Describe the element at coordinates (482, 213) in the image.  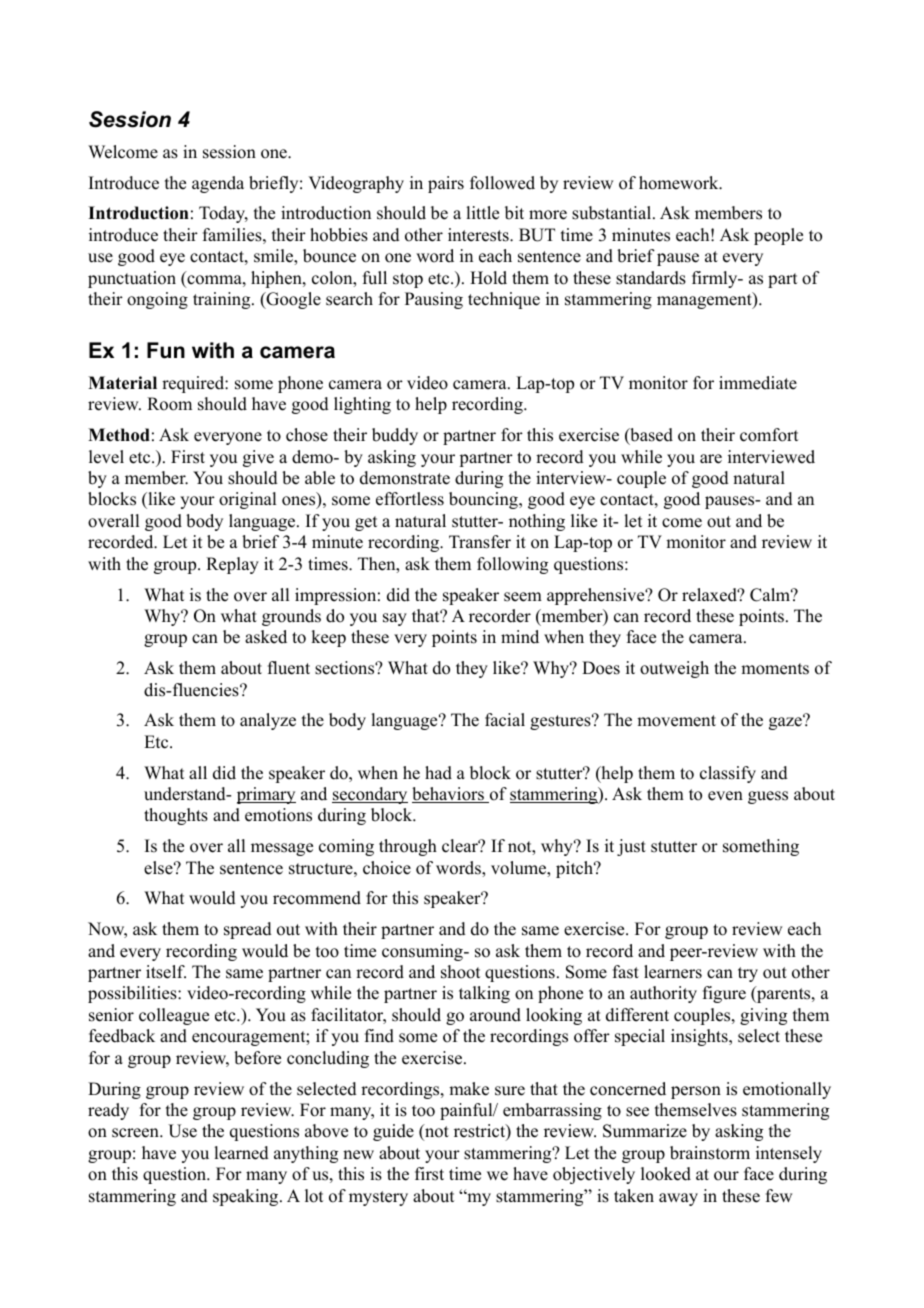
I see `little` at that location.
